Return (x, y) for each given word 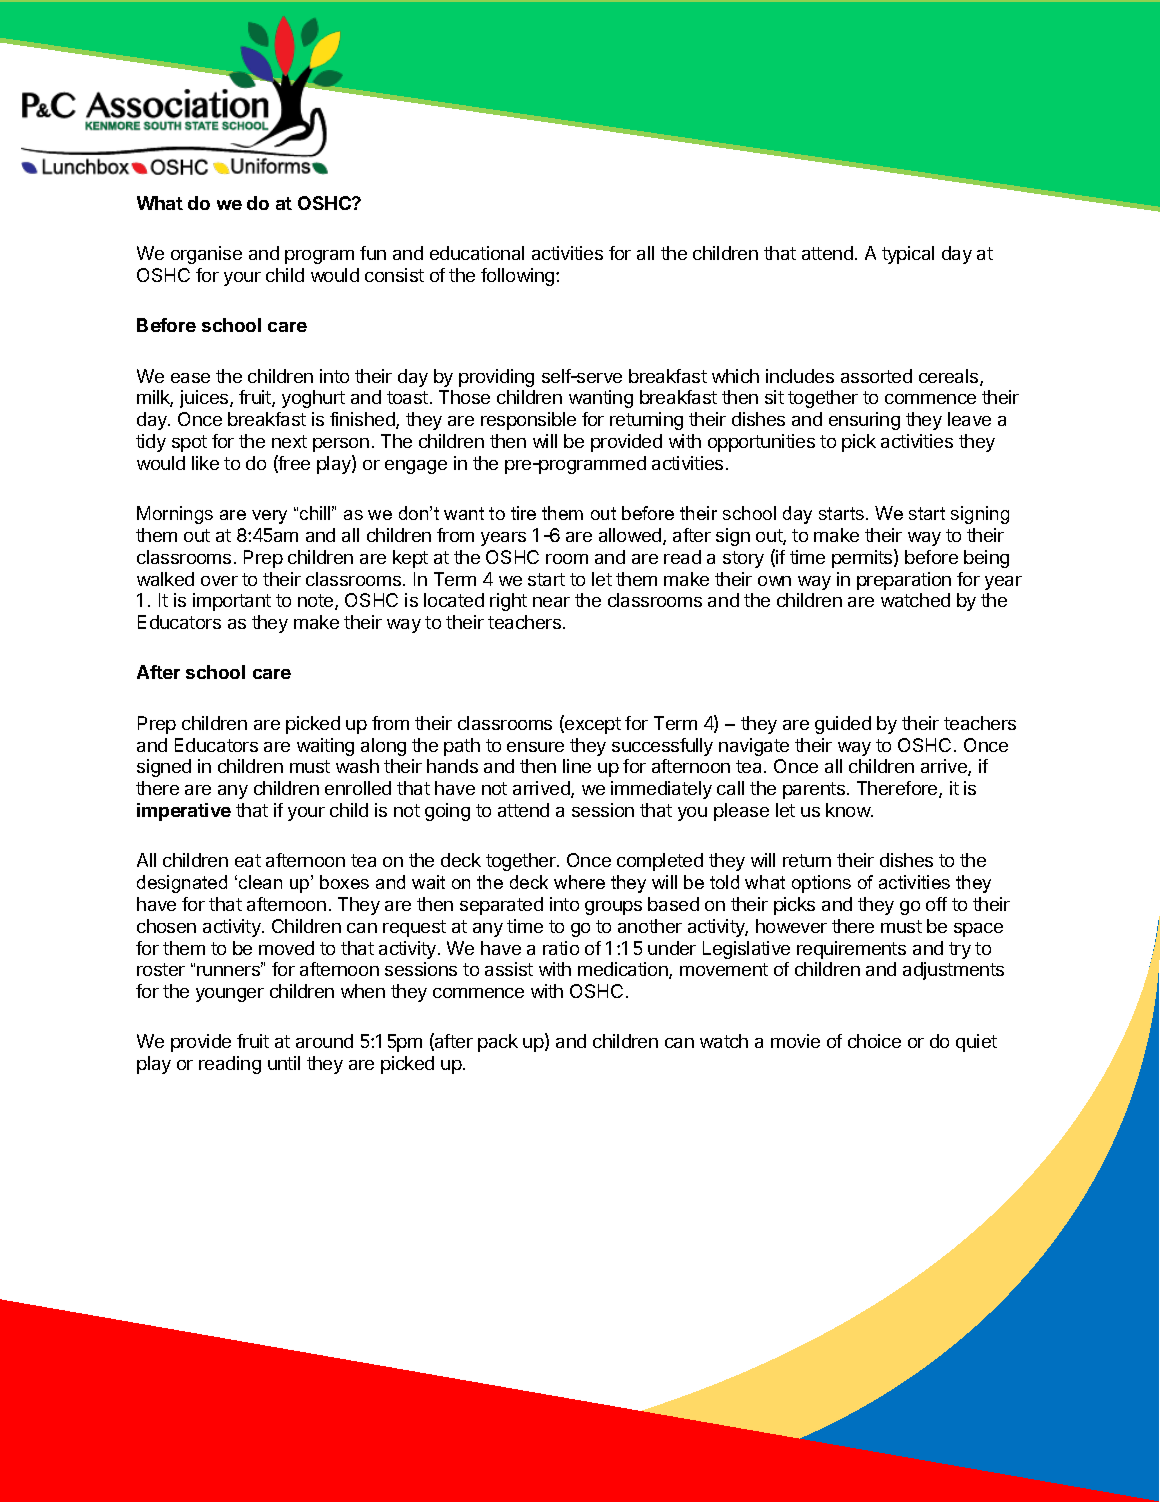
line (577, 766)
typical (908, 255)
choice (874, 1041)
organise (206, 255)
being (986, 559)
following (519, 277)
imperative (184, 812)
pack (498, 1043)
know (849, 810)
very (269, 517)
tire (523, 513)
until (284, 1063)
